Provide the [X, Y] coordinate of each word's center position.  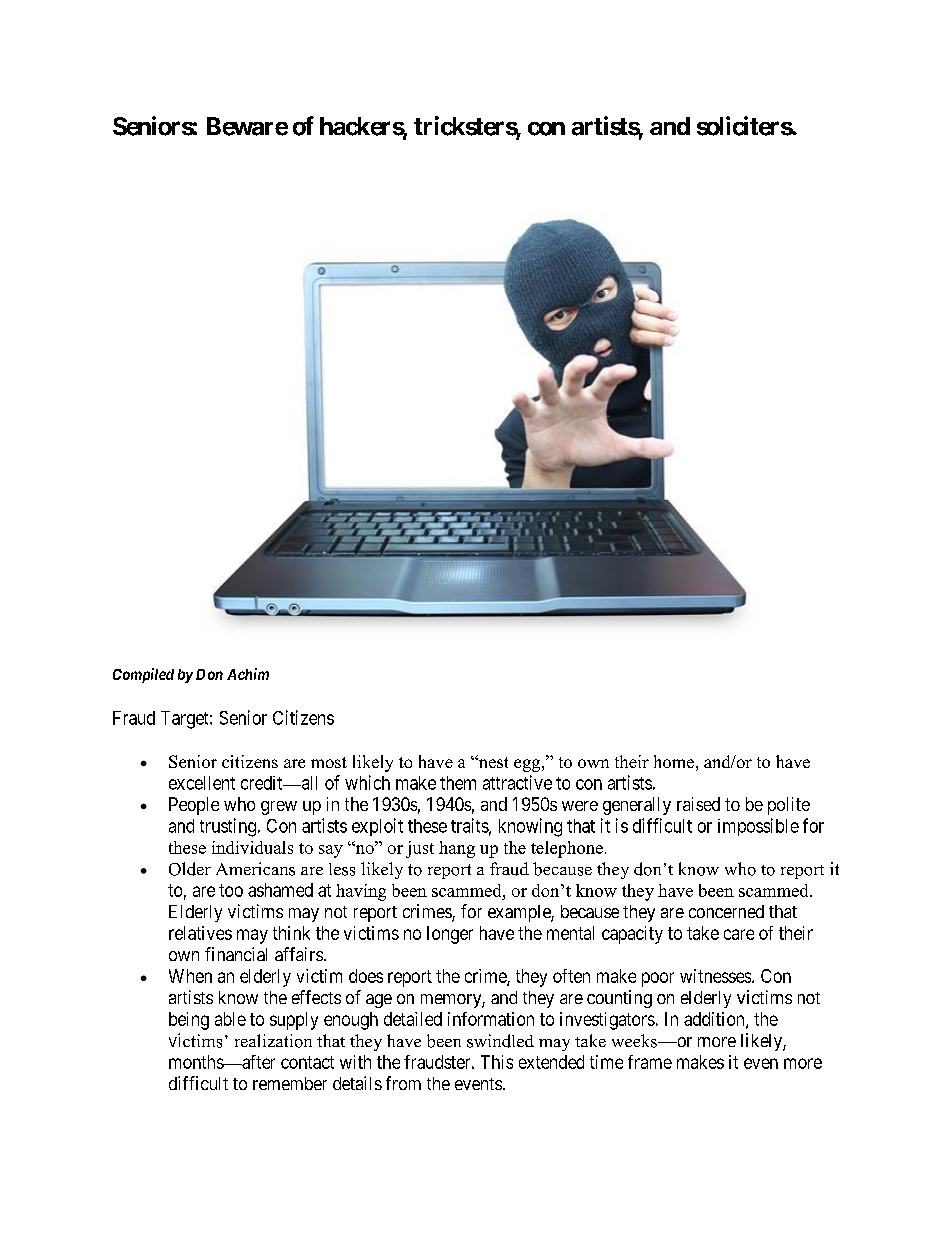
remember [290, 1083]
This [497, 1062]
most [329, 762]
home [674, 761]
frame [650, 1062]
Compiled [143, 675]
